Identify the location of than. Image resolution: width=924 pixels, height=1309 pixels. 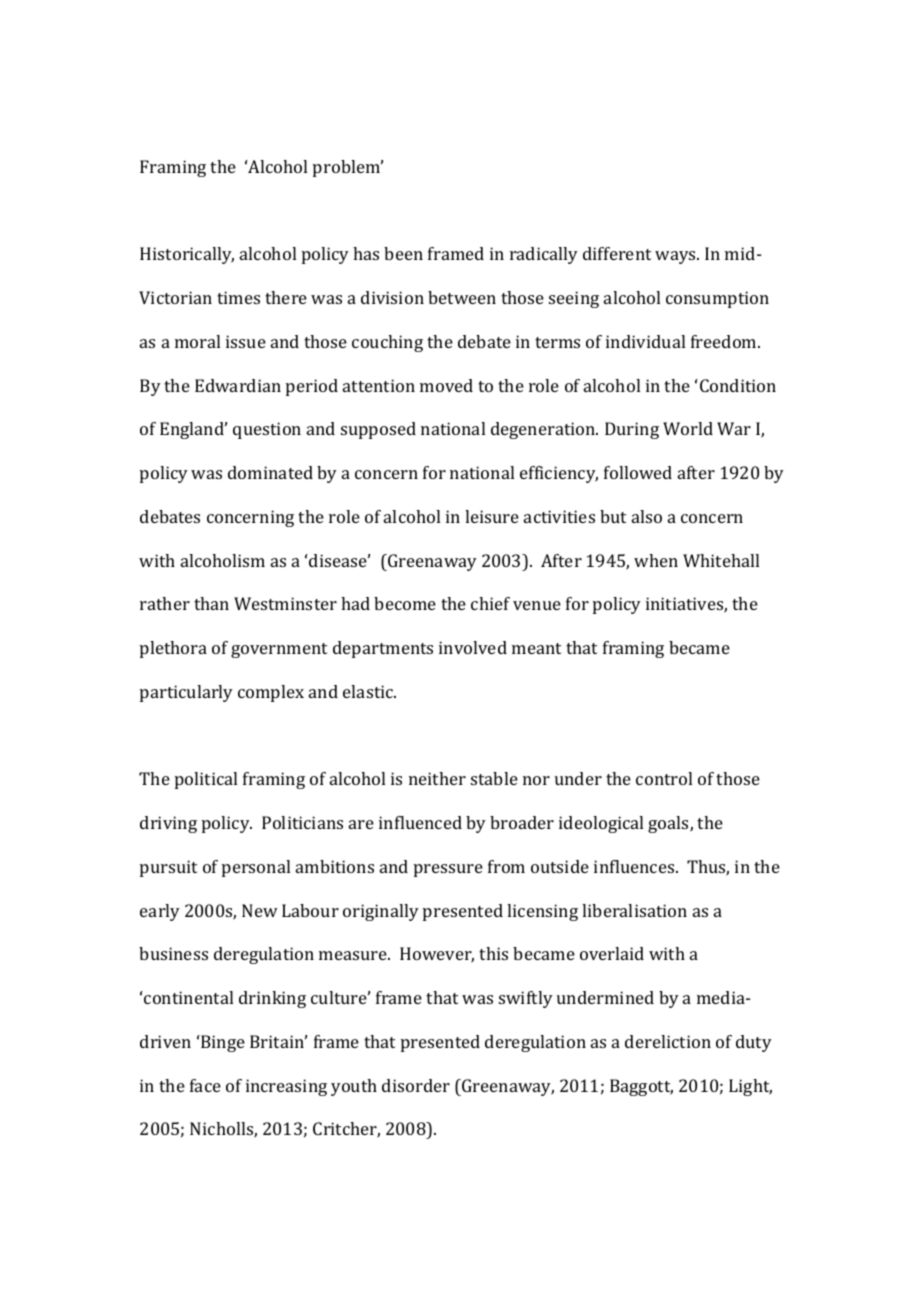
(211, 603).
